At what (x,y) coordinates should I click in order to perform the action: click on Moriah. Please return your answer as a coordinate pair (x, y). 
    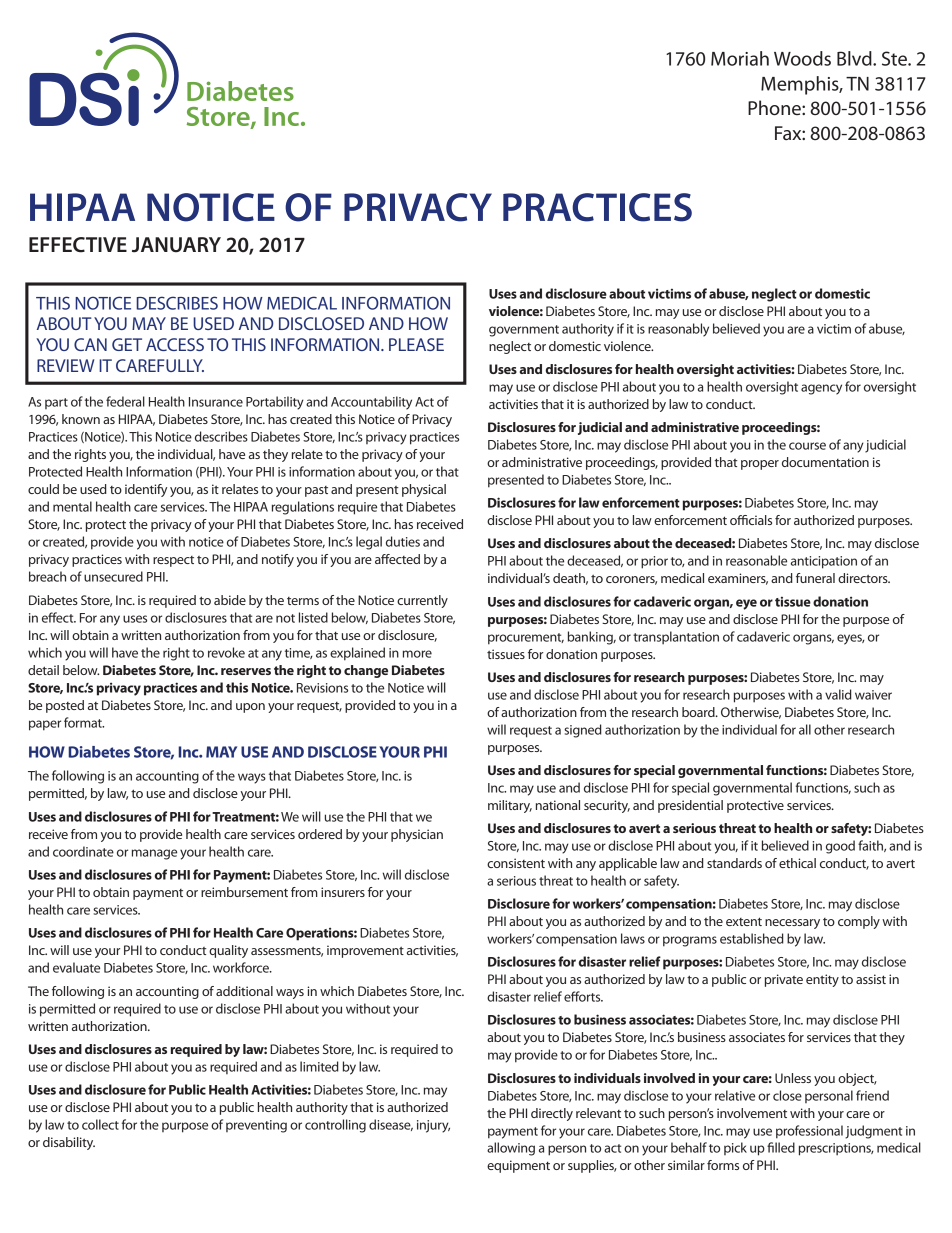
    Looking at the image, I should click on (740, 58).
